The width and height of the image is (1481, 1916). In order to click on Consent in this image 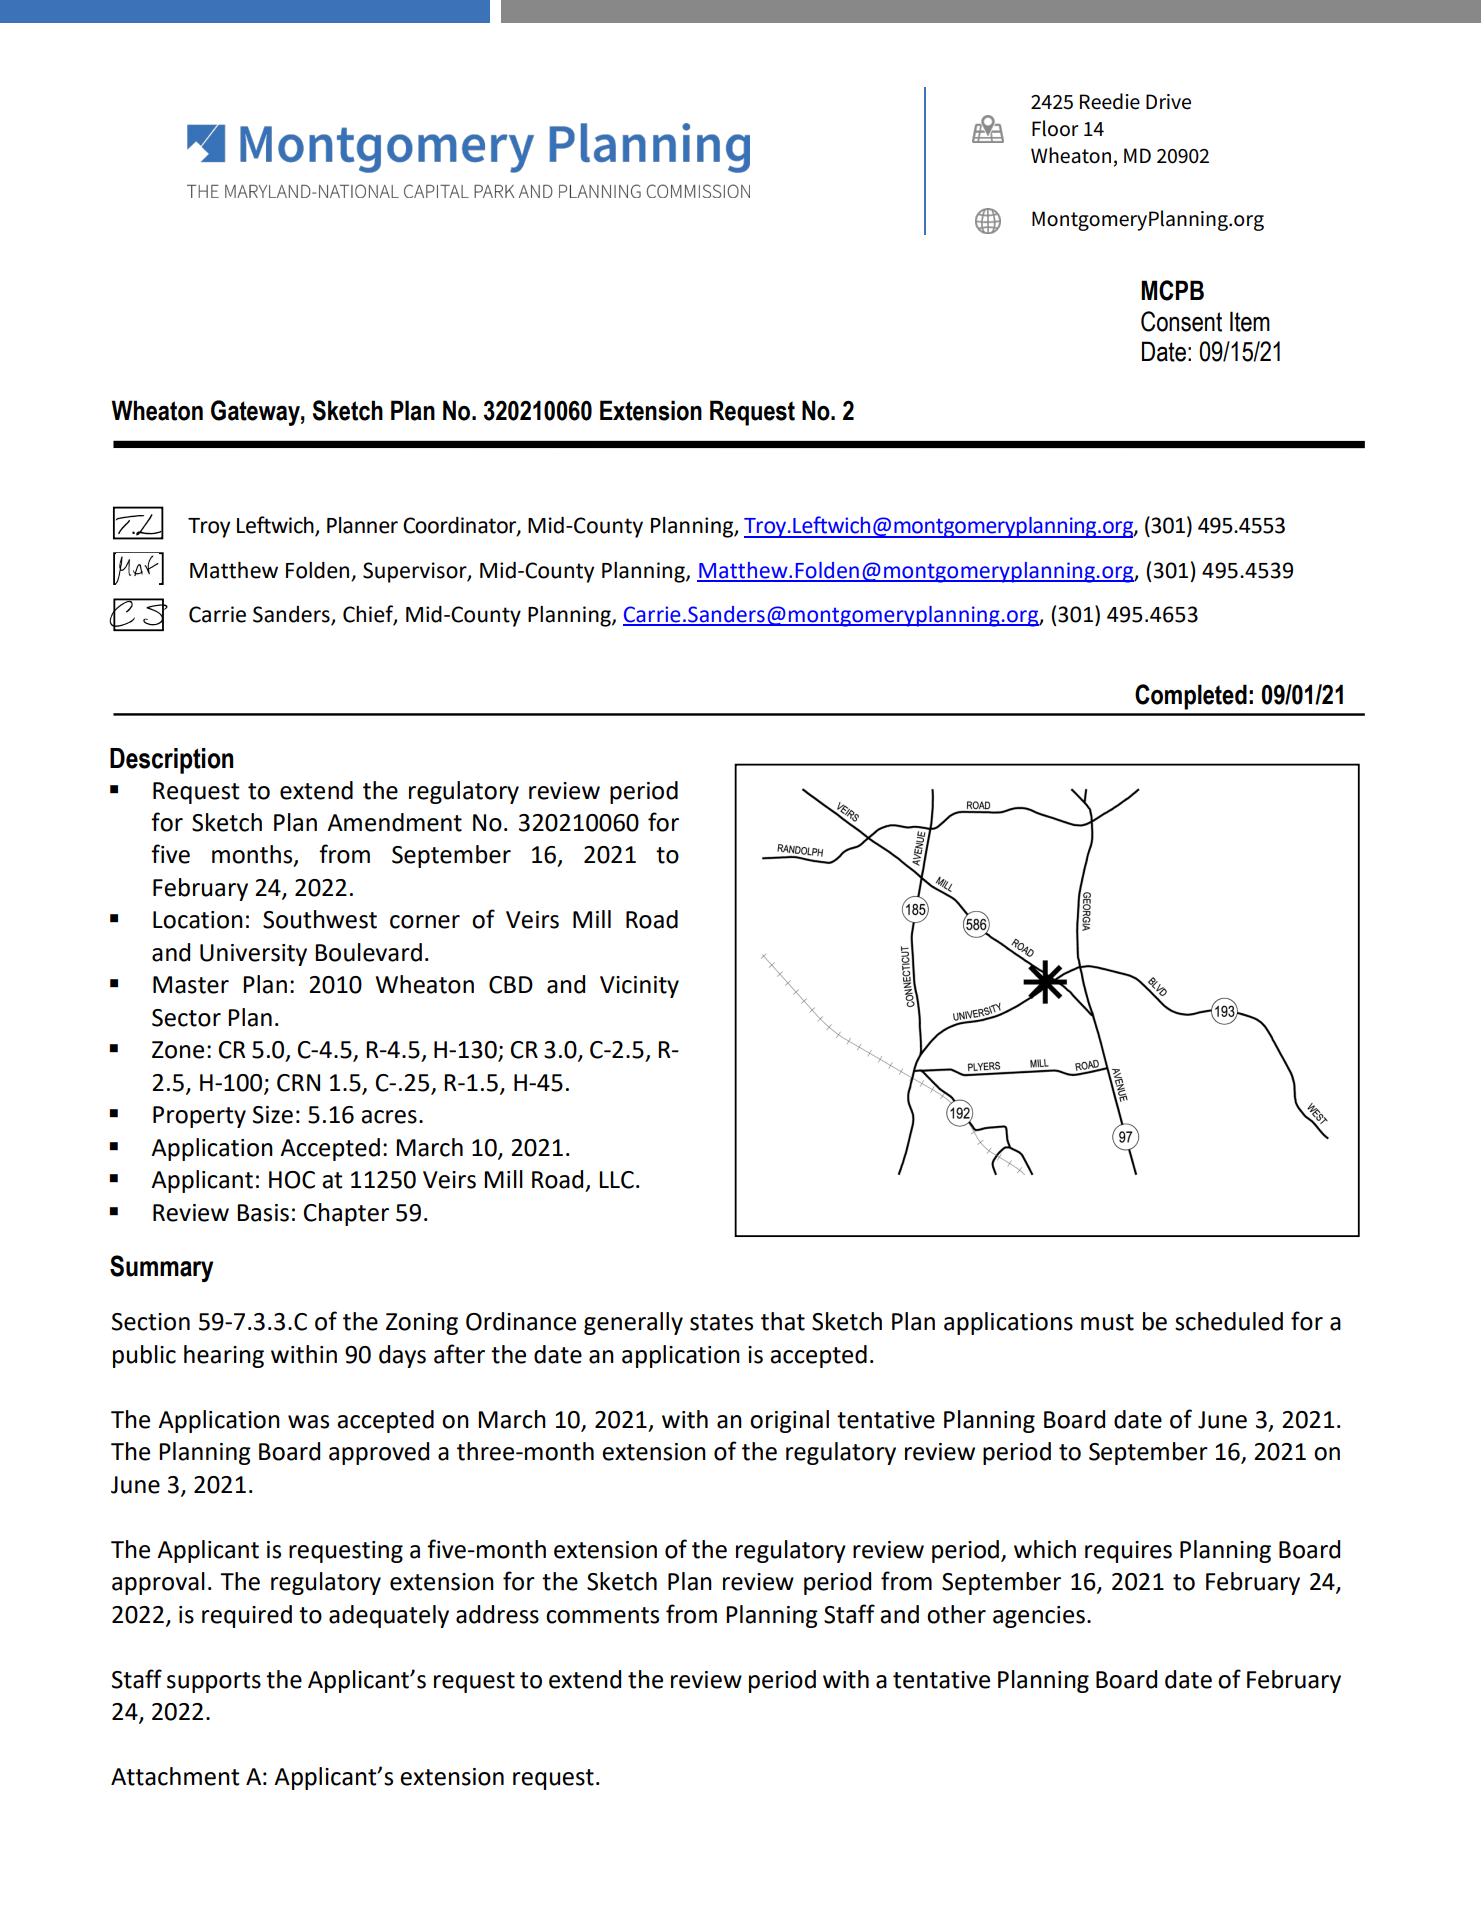, I will do `click(1181, 321)`.
